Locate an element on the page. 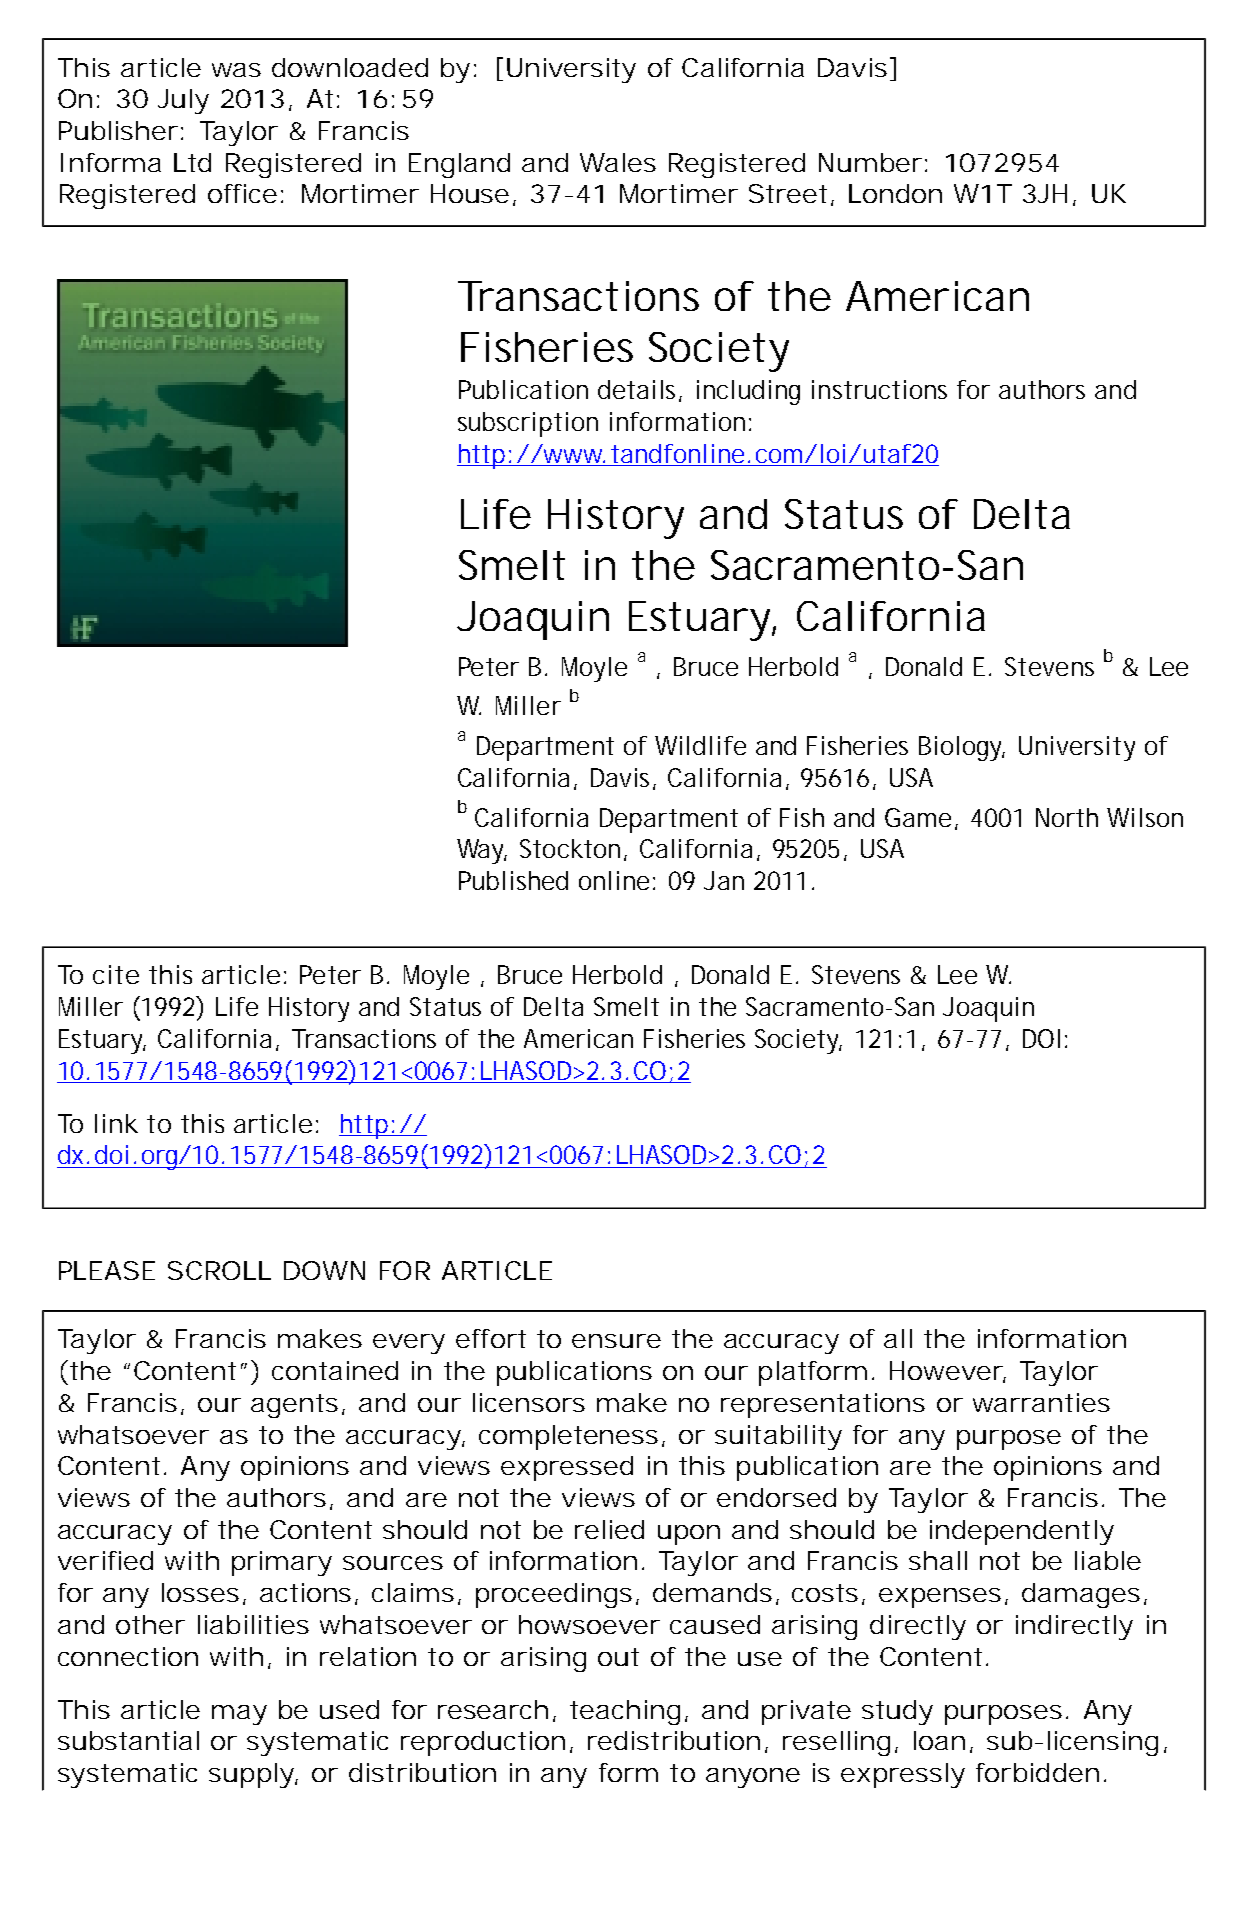  Stockton is located at coordinates (570, 848).
